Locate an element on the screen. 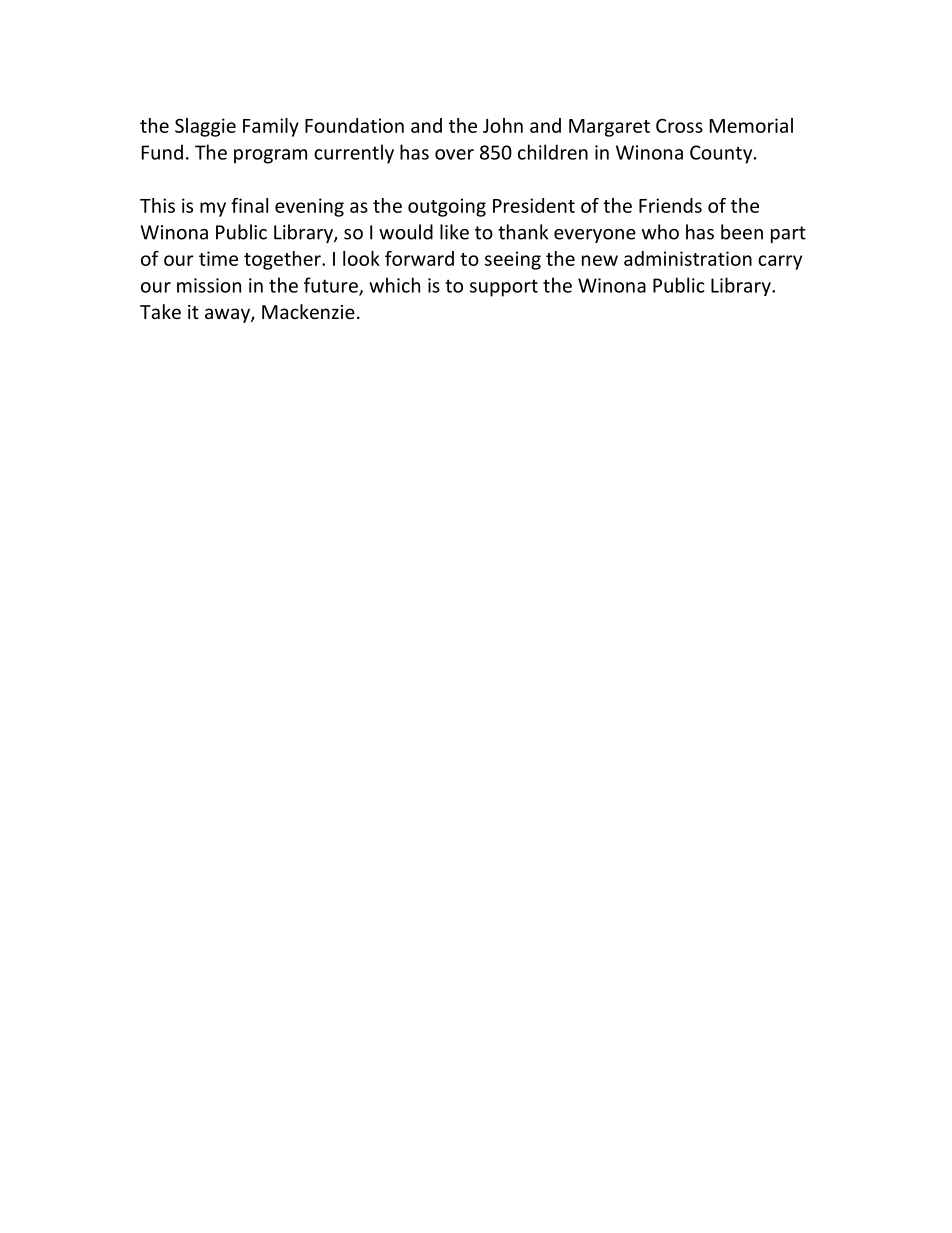  support is located at coordinates (504, 288).
